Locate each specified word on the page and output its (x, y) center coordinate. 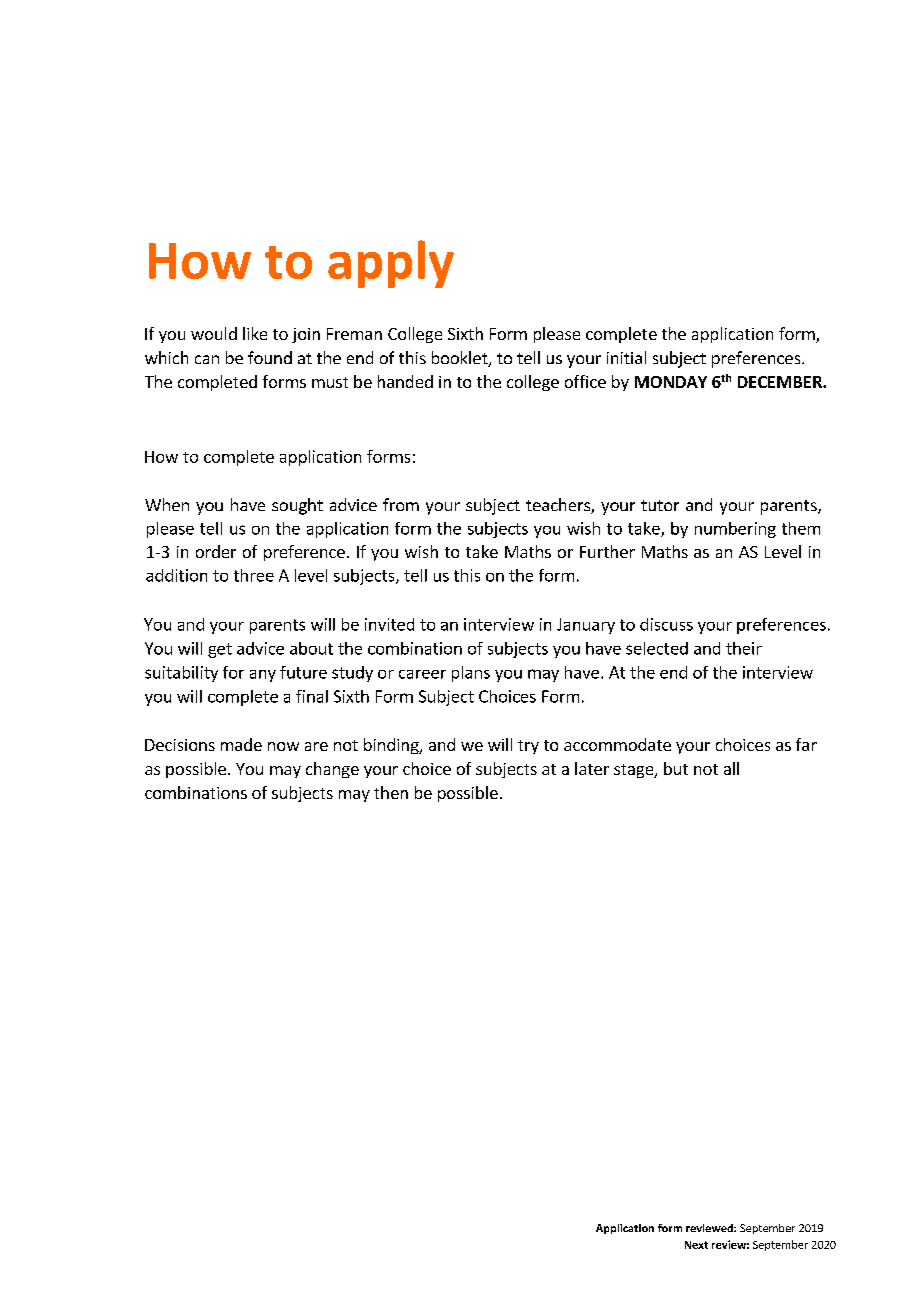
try (528, 747)
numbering (735, 530)
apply (391, 264)
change (332, 770)
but (676, 768)
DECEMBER (781, 382)
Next (696, 1245)
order (216, 551)
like (255, 333)
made (241, 744)
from (401, 504)
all (731, 768)
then (391, 792)
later (592, 768)
